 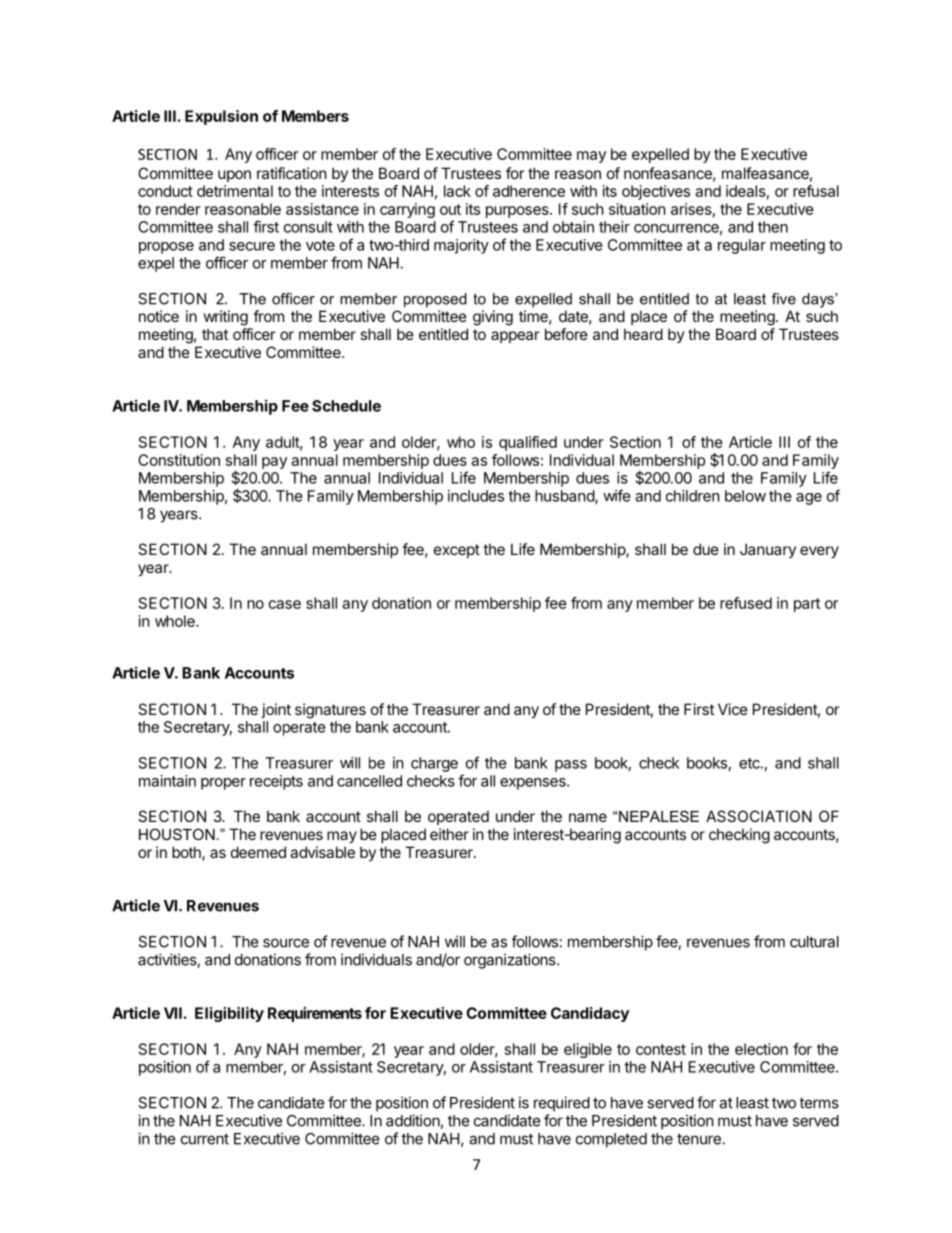 I want to click on refused, so click(x=746, y=603).
